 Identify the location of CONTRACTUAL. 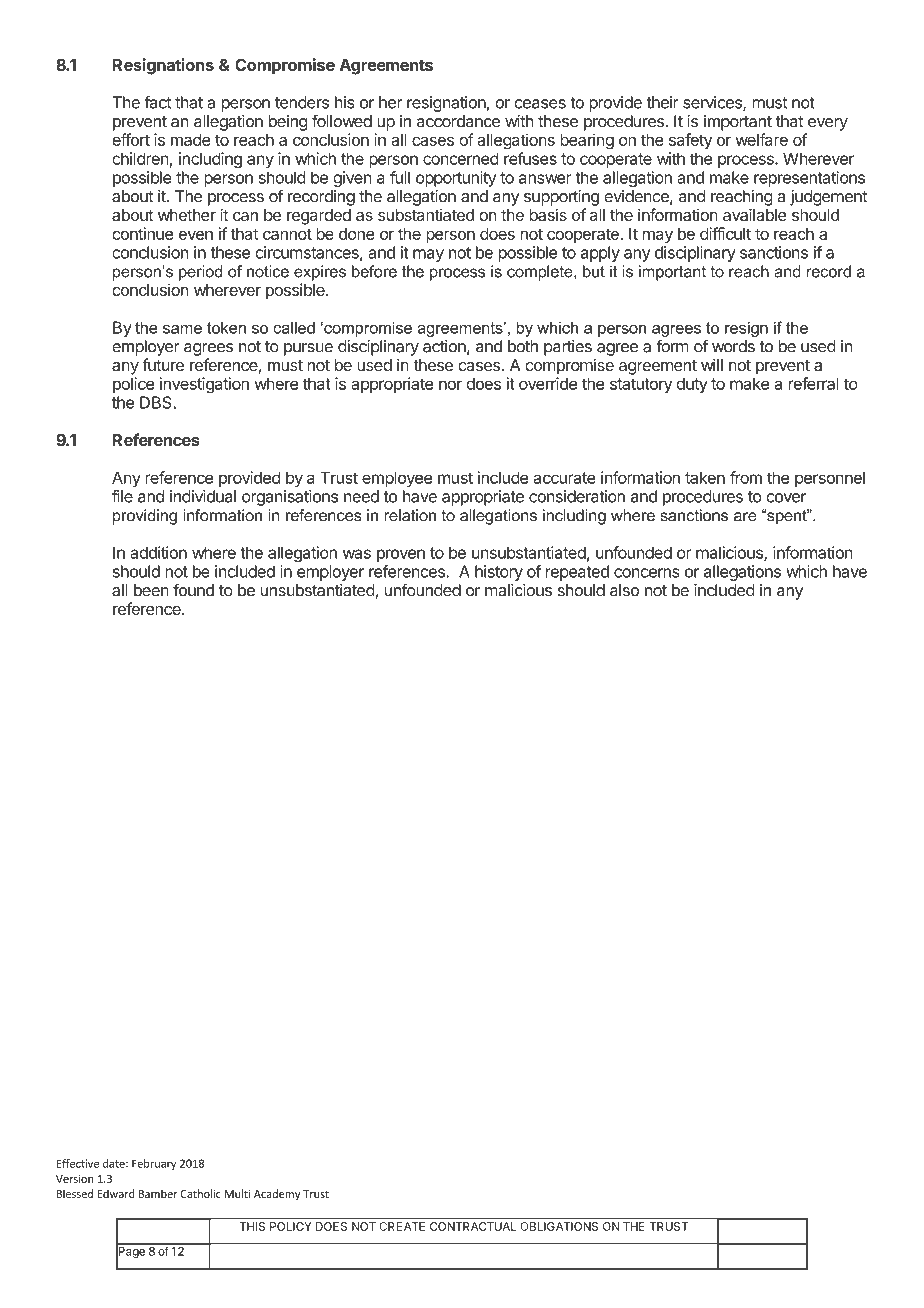
(473, 1226).
